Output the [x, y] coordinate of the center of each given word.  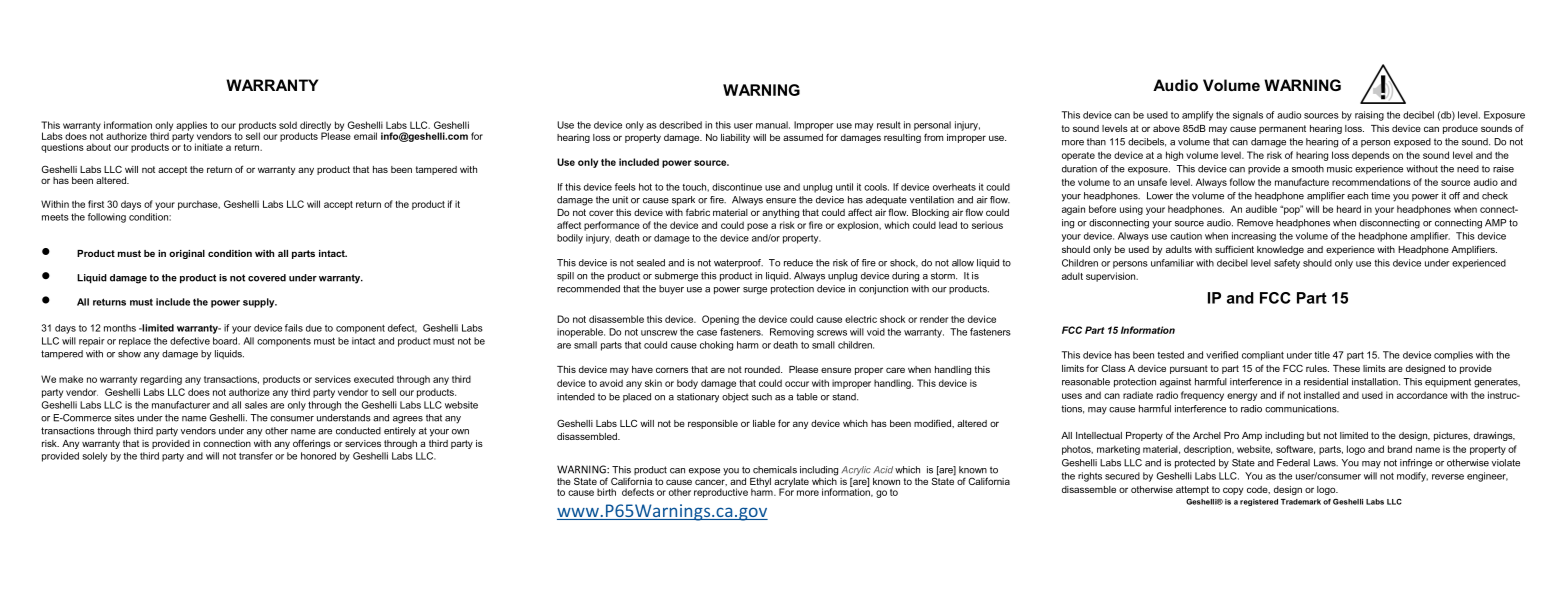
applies [191, 126]
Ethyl [760, 483]
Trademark [1301, 502]
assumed [803, 137]
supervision [1112, 277]
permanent [1282, 129]
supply [260, 303]
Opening [720, 320]
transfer [256, 456]
